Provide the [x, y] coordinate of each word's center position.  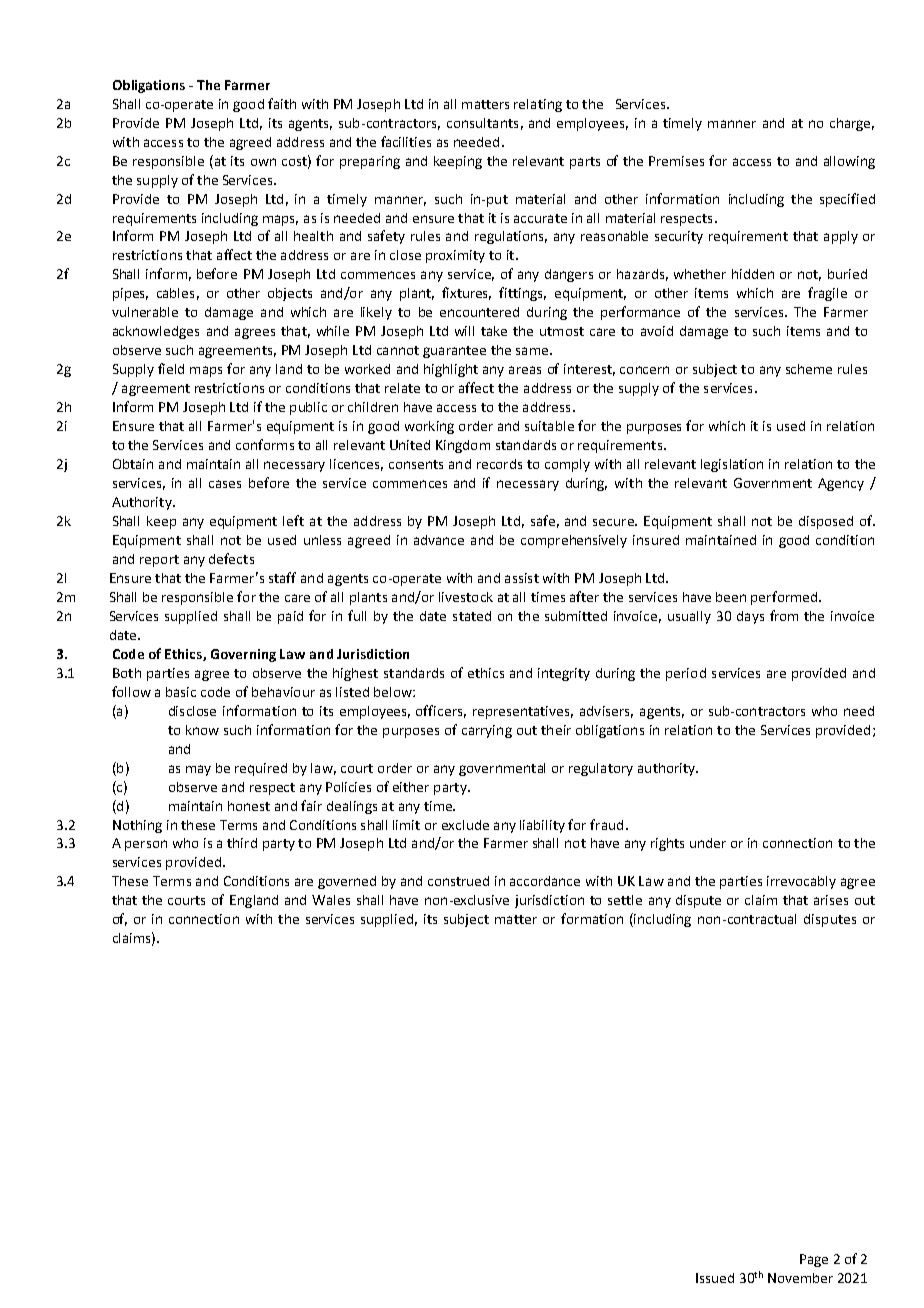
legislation [732, 465]
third [242, 843]
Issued [715, 1278]
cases [225, 484]
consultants [482, 123]
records [499, 464]
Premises [676, 161]
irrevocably [801, 882]
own [263, 162]
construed [458, 881]
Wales [331, 900]
